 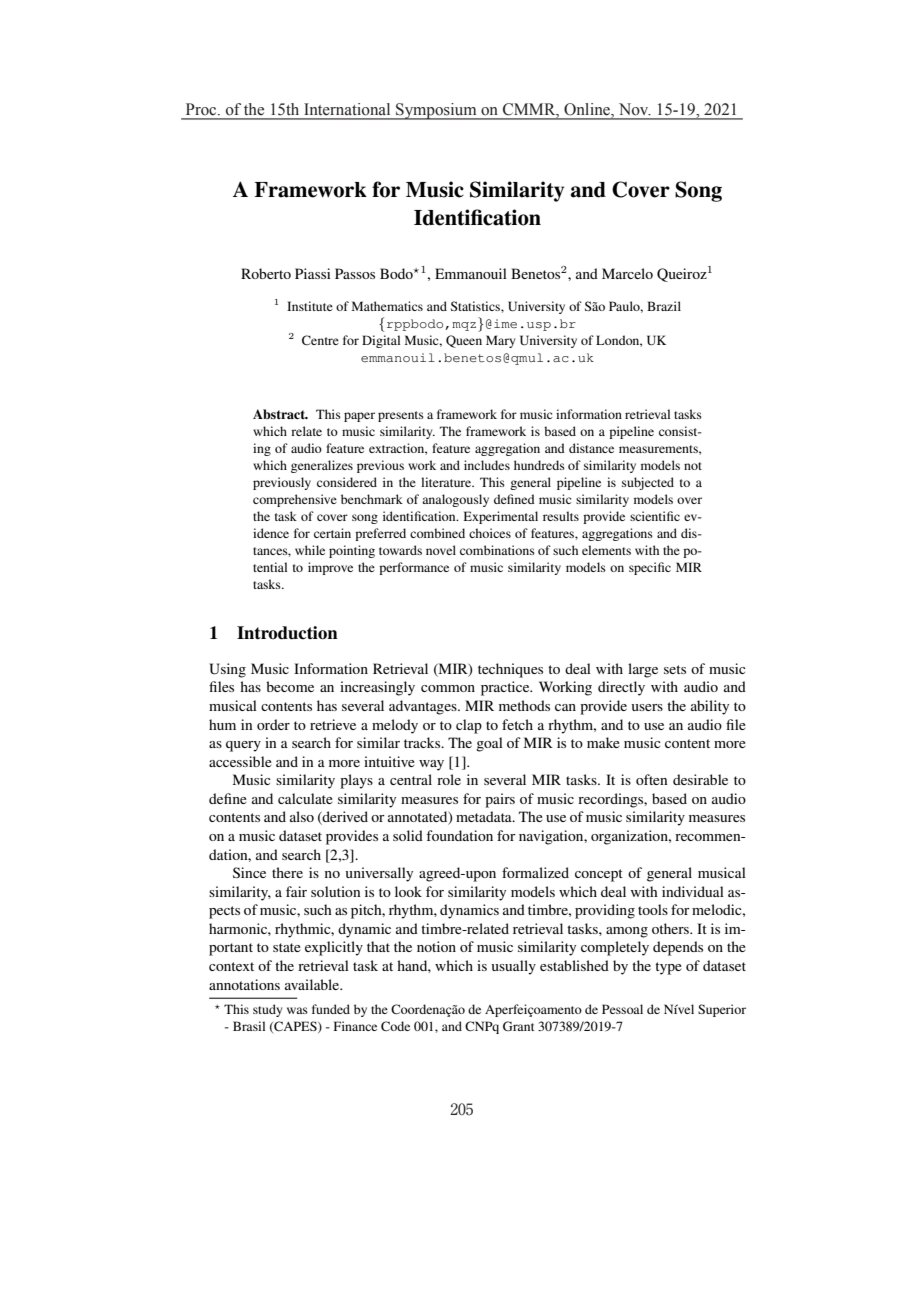 What do you see at coordinates (330, 568) in the document?
I see `improve` at bounding box center [330, 568].
